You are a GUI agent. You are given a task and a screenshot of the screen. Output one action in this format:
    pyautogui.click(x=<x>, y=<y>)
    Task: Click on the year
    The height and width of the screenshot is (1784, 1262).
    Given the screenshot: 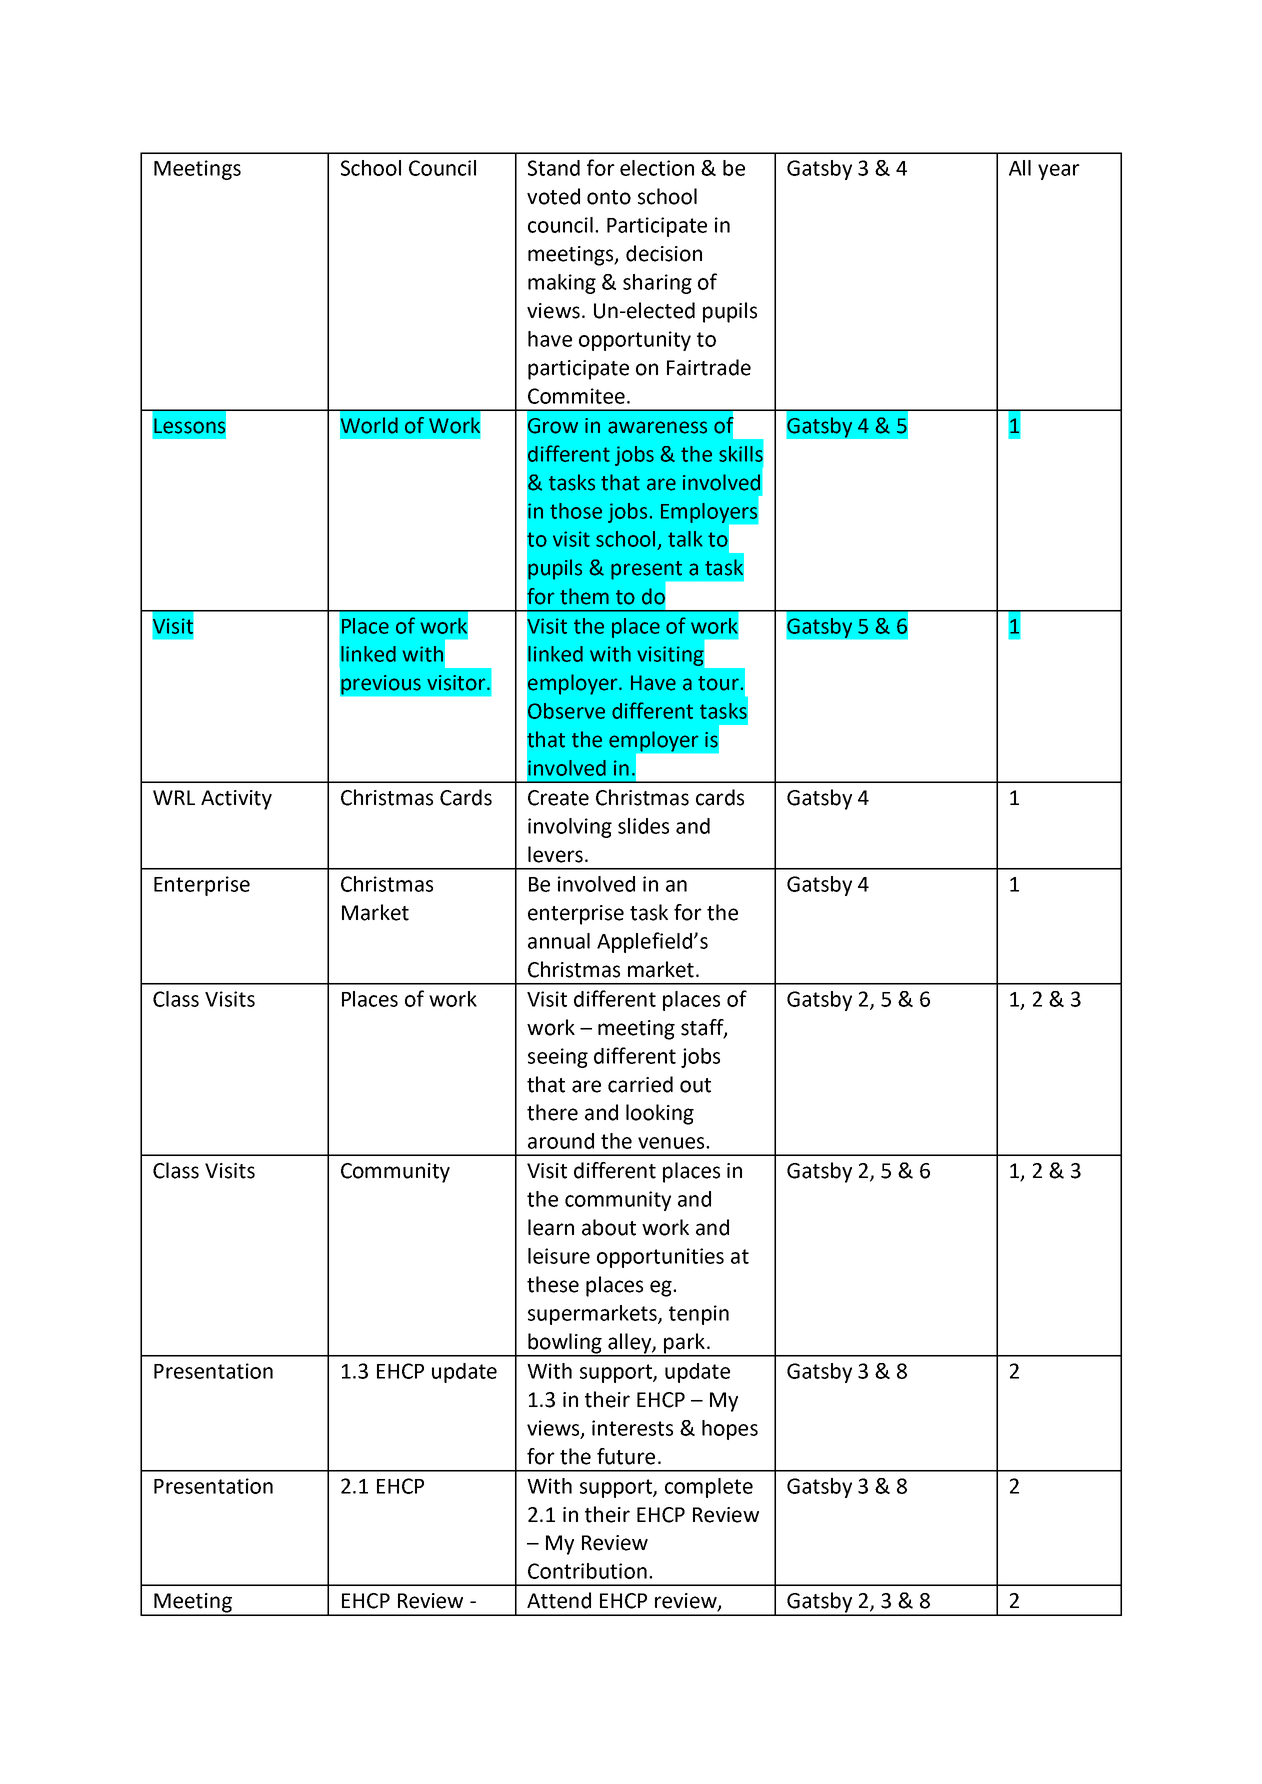 What is the action you would take?
    pyautogui.click(x=1059, y=172)
